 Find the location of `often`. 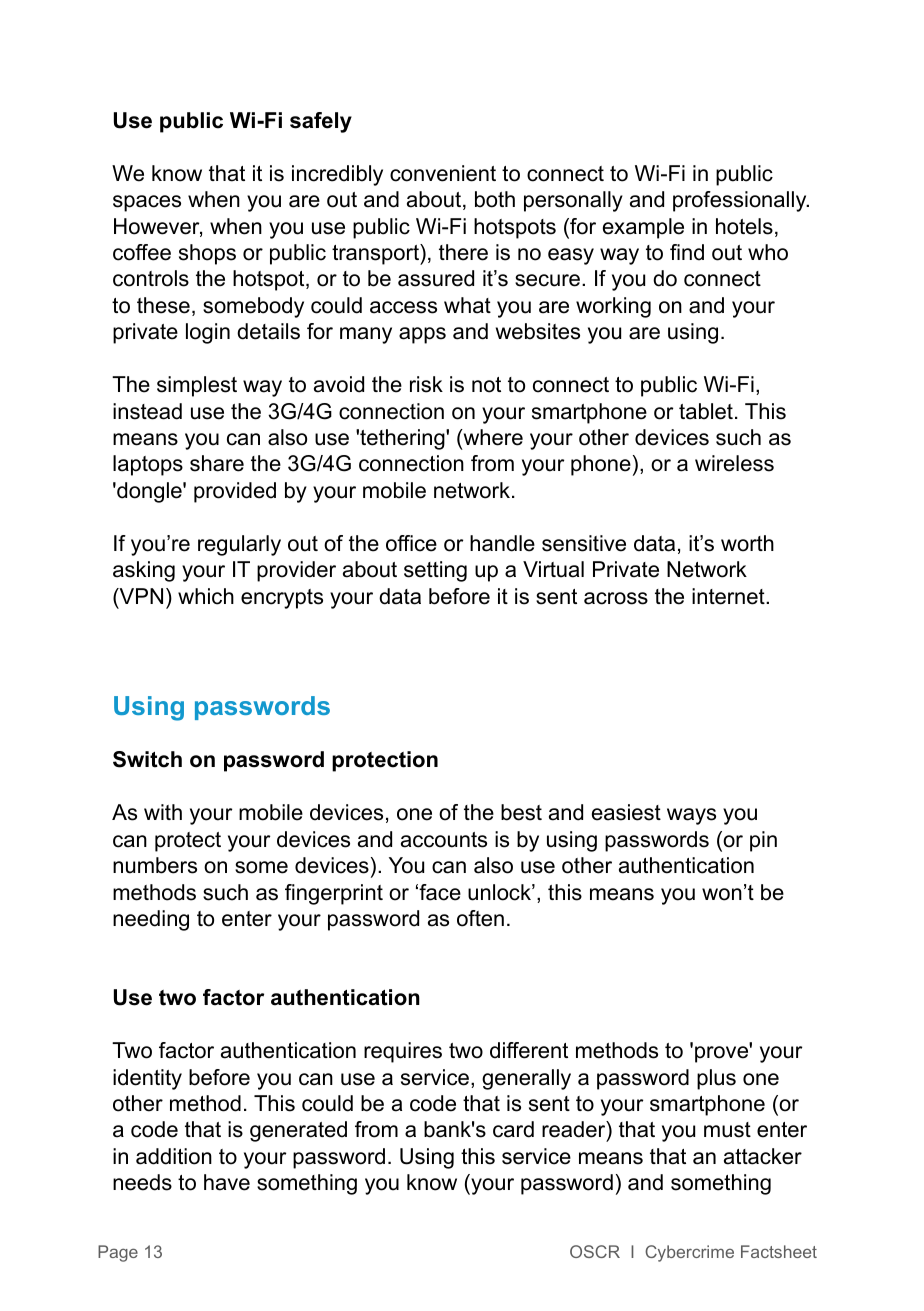

often is located at coordinates (480, 918).
